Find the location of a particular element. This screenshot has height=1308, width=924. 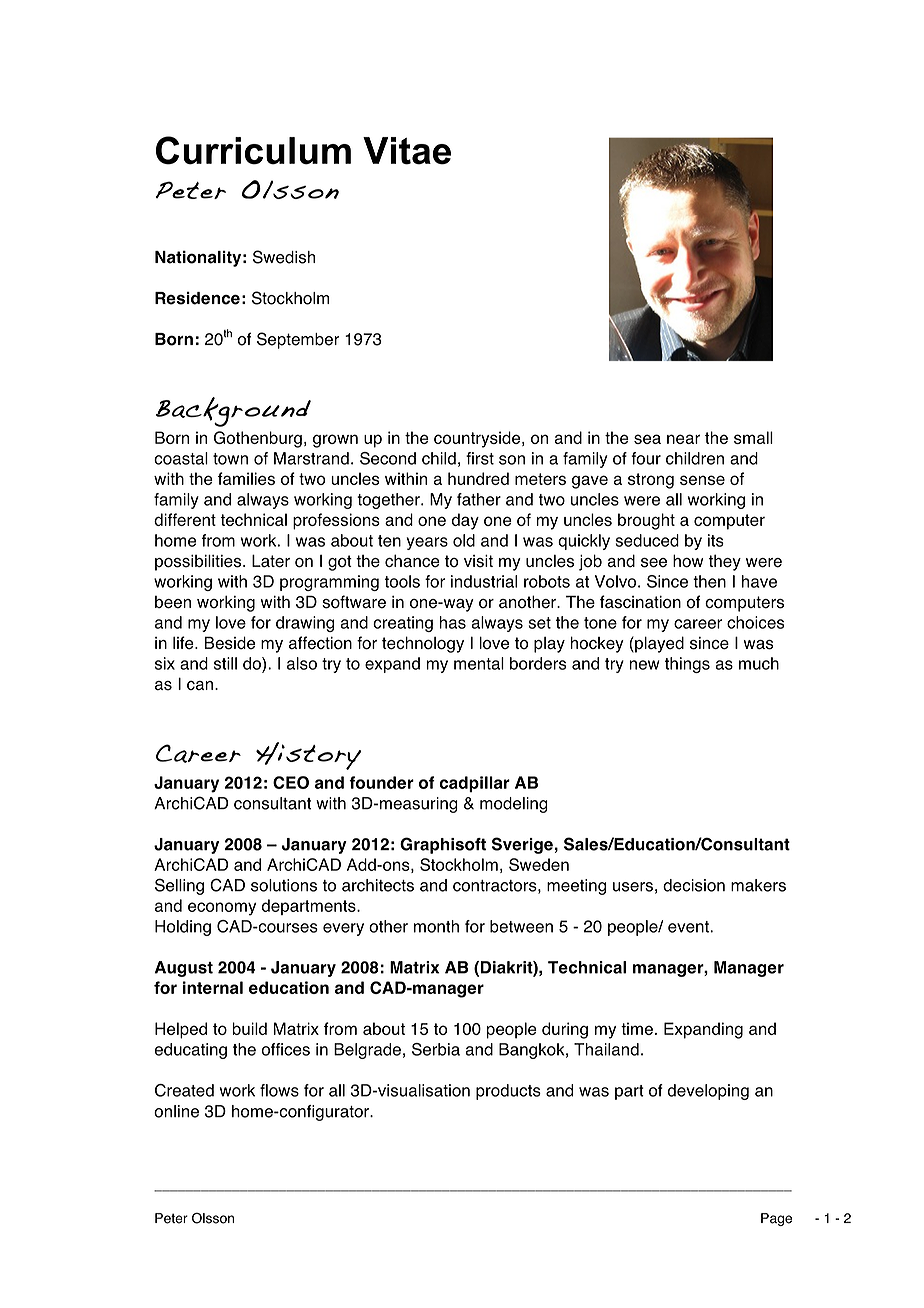

mental is located at coordinates (479, 663).
